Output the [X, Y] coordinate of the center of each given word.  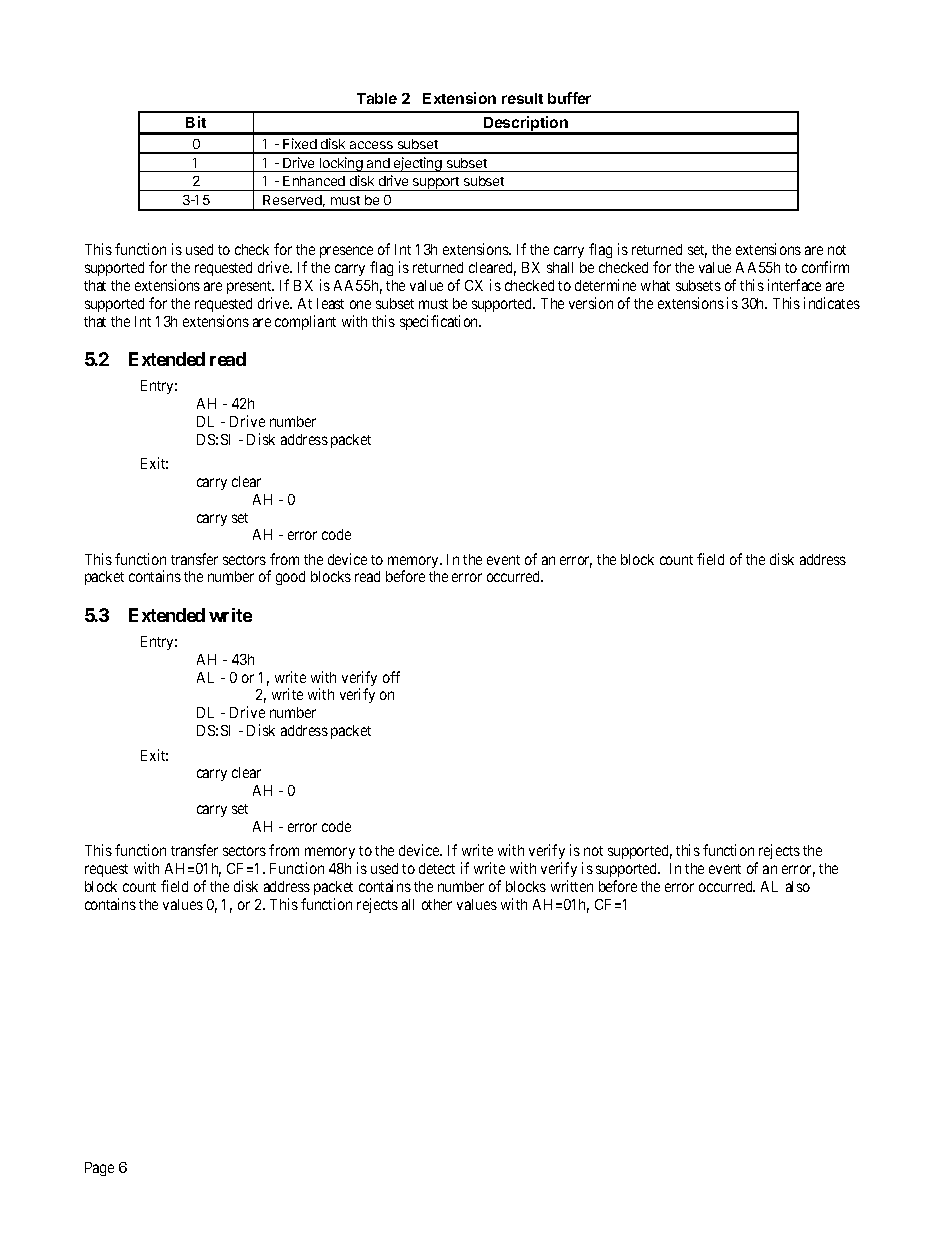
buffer [569, 98]
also [798, 886]
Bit [196, 122]
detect [437, 868]
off [391, 677]
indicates [832, 303]
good [290, 578]
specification [440, 322]
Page [99, 1169]
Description [526, 125]
